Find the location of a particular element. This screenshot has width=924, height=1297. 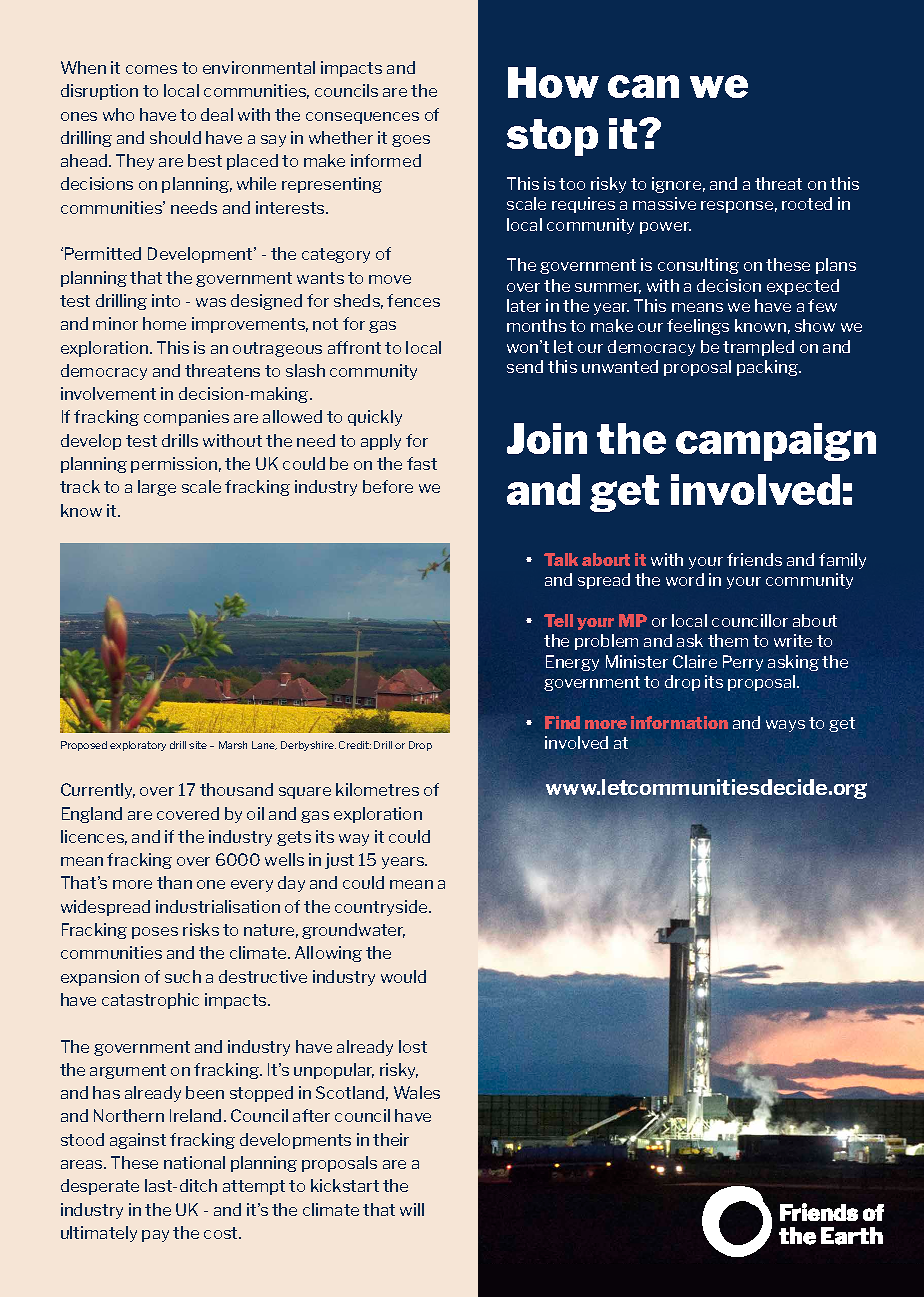

information is located at coordinates (679, 722).
